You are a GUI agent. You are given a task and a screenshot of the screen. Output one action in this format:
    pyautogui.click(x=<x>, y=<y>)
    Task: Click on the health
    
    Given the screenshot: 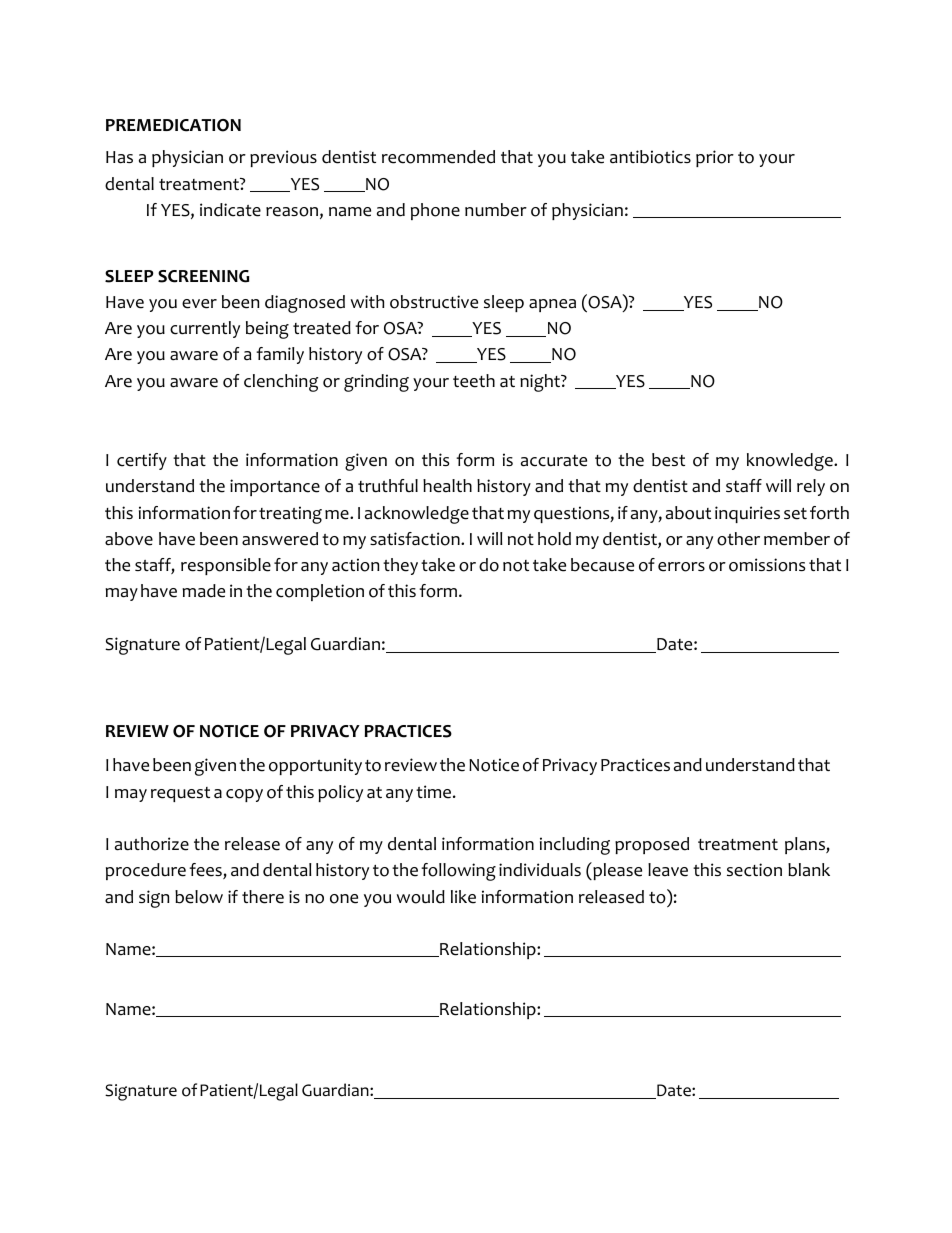 What is the action you would take?
    pyautogui.click(x=447, y=486)
